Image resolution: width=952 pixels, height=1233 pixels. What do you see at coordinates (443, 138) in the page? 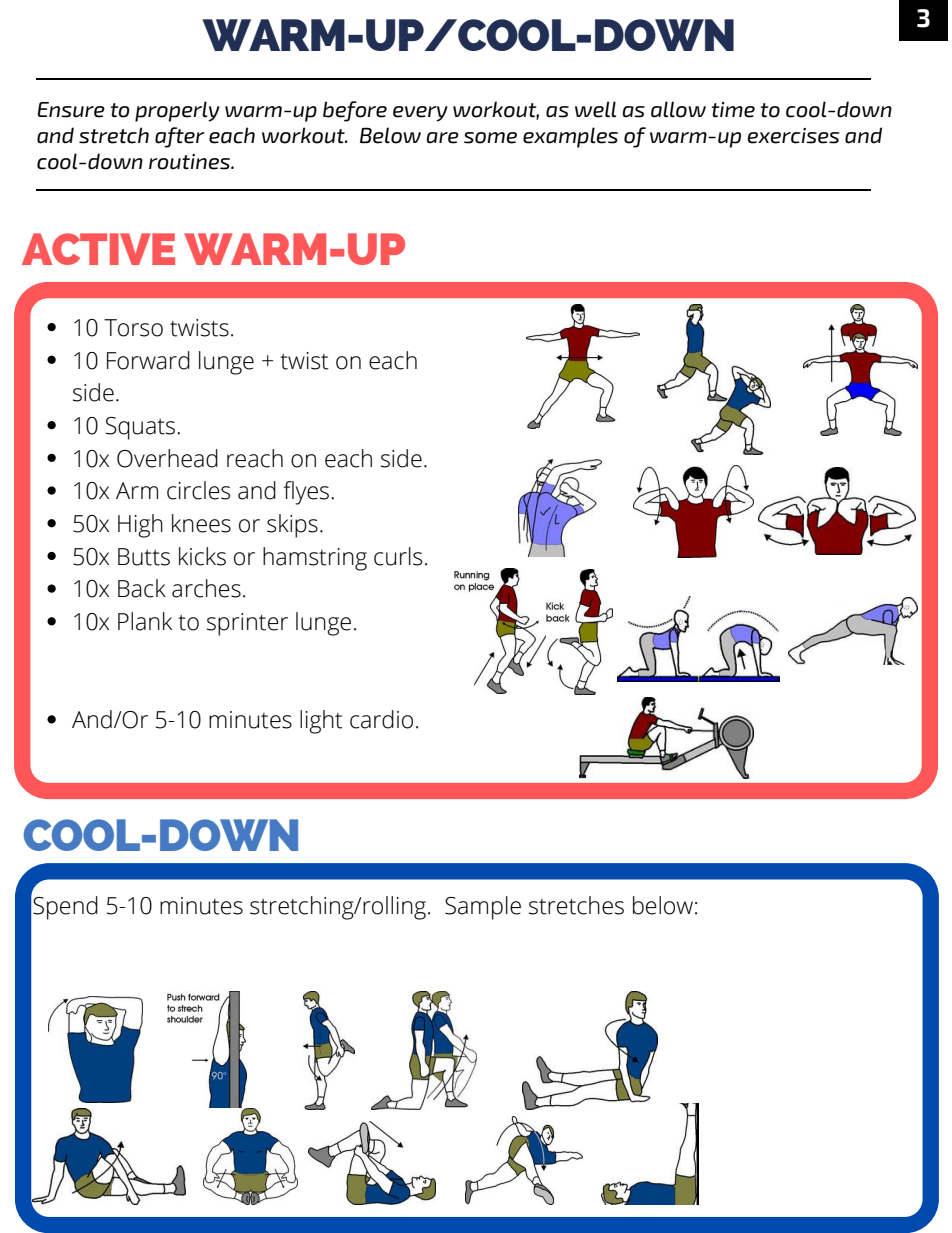
I see `are` at bounding box center [443, 138].
